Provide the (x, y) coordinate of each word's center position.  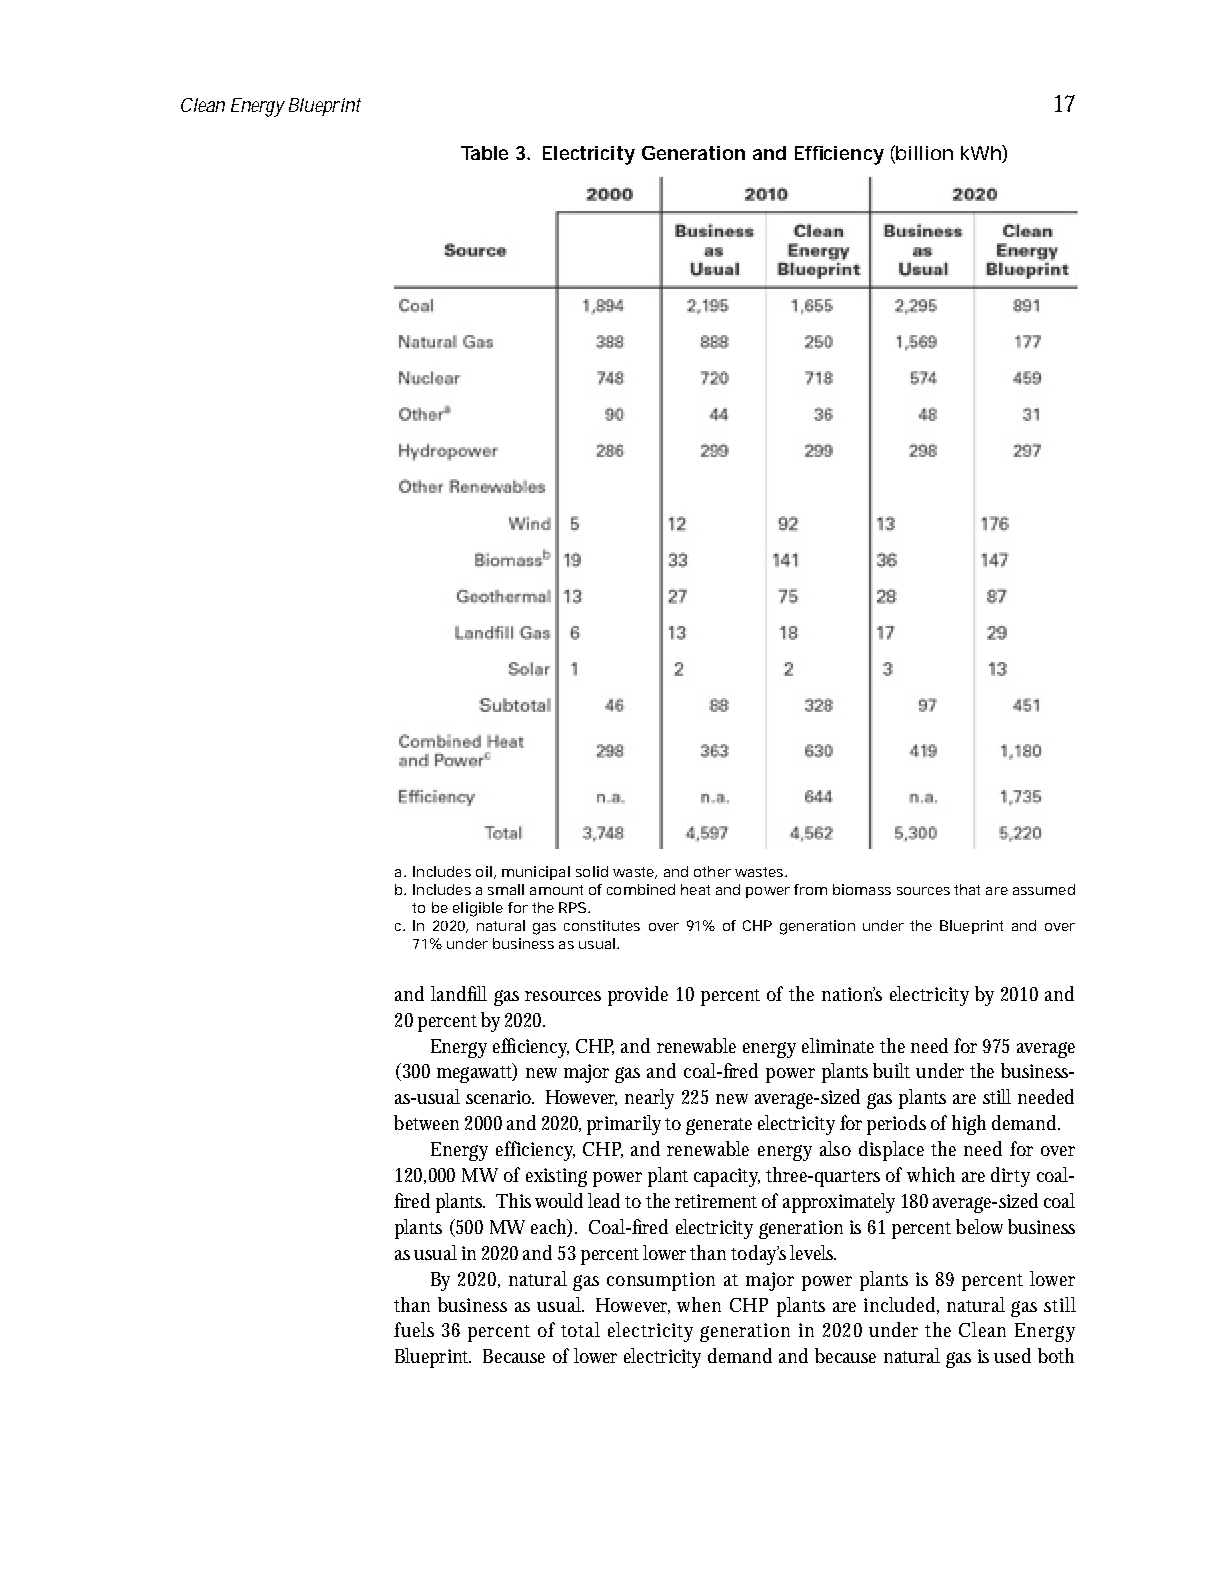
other (712, 871)
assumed (1044, 889)
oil (484, 871)
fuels (414, 1329)
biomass (862, 889)
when (699, 1304)
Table (484, 153)
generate (719, 1126)
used (1012, 1355)
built (891, 1070)
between (426, 1122)
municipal (536, 873)
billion (924, 153)
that (967, 889)
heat (695, 889)
